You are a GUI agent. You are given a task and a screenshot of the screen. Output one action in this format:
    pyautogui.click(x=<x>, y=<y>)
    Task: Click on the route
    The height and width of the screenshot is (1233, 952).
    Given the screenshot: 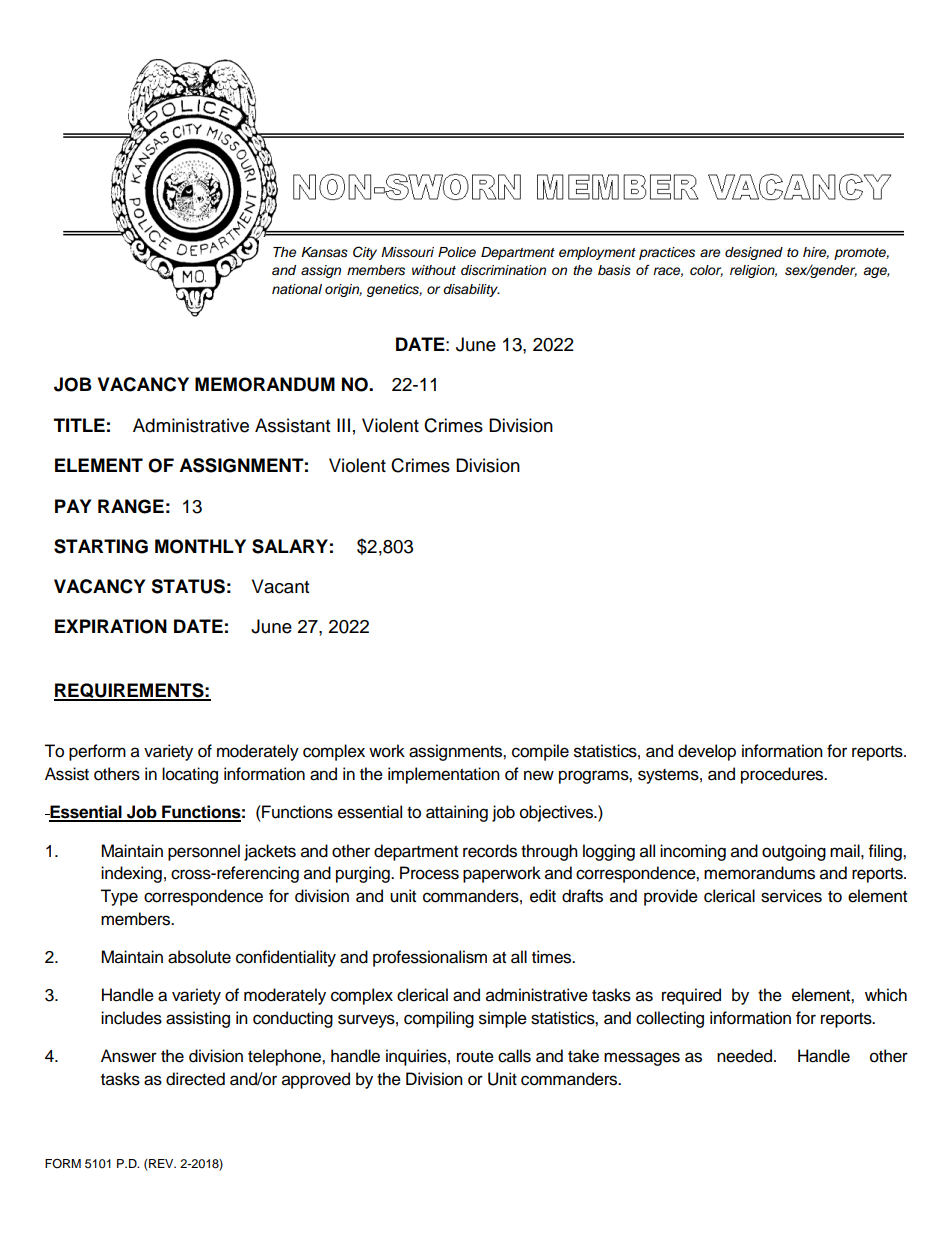 What is the action you would take?
    pyautogui.click(x=475, y=1057)
